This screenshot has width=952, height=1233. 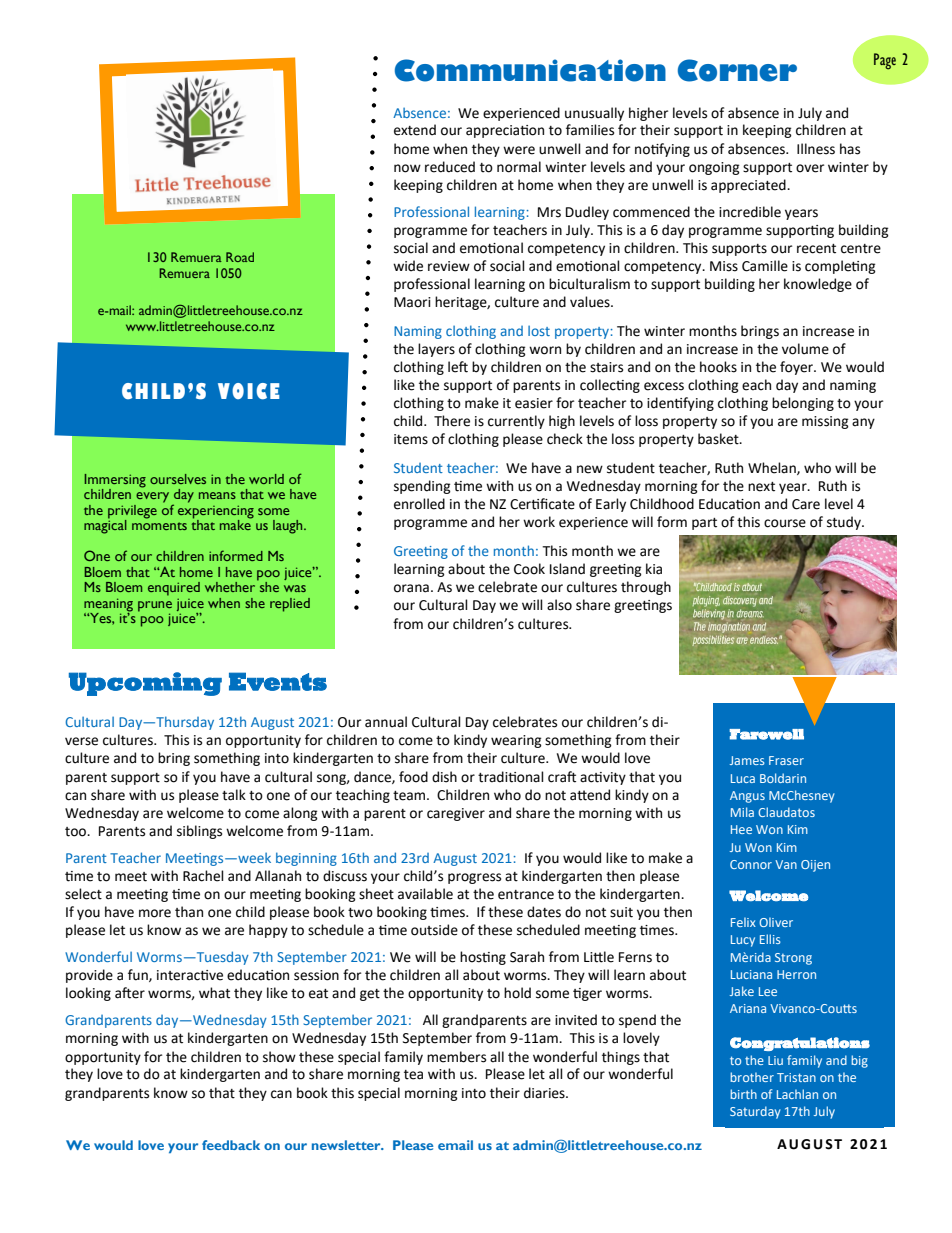 What do you see at coordinates (511, 777) in the screenshot?
I see `traditional` at bounding box center [511, 777].
